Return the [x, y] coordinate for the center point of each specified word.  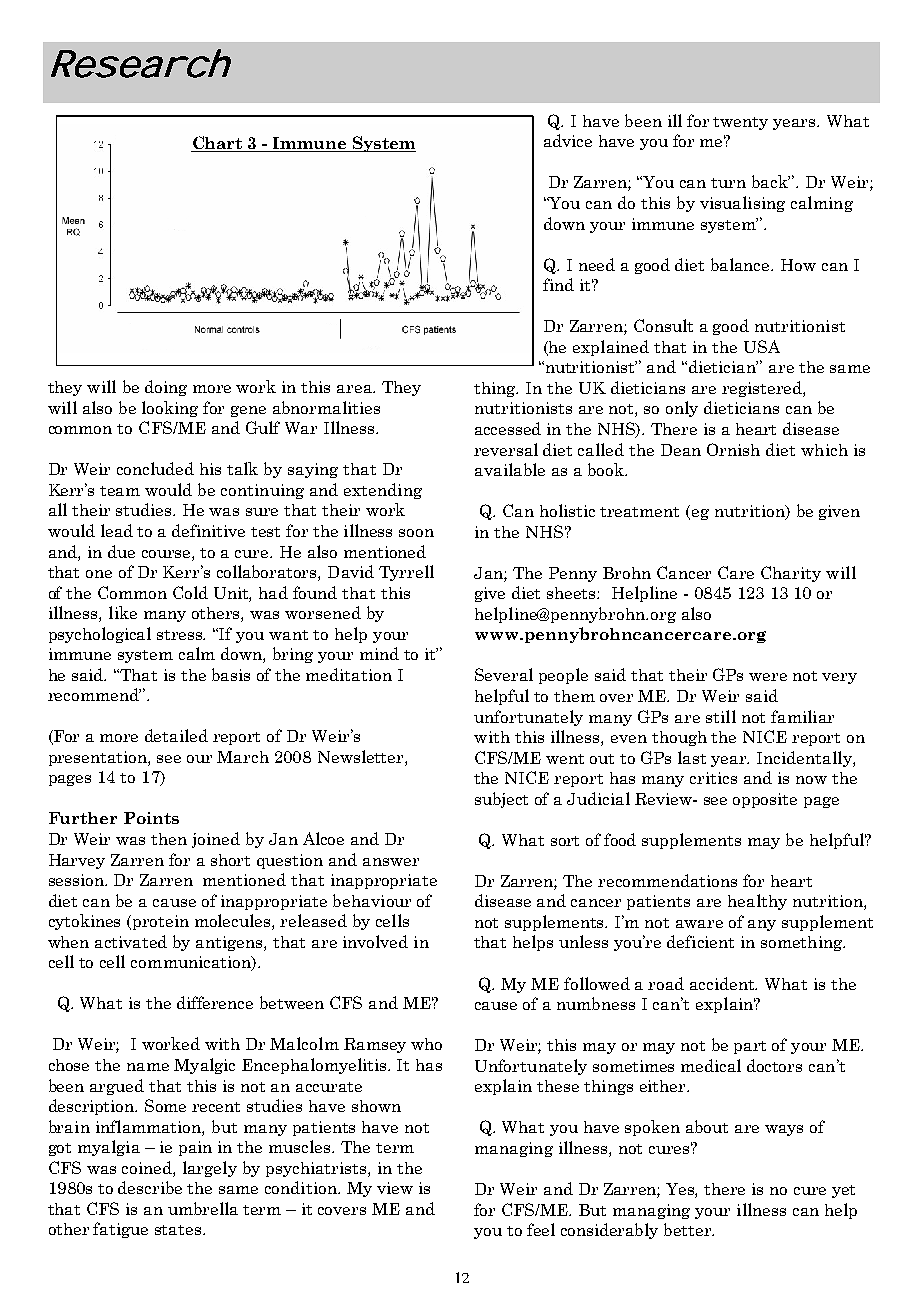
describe [150, 1187]
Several [504, 674]
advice [568, 140]
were [768, 677]
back [771, 181]
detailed [176, 735]
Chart [218, 144]
